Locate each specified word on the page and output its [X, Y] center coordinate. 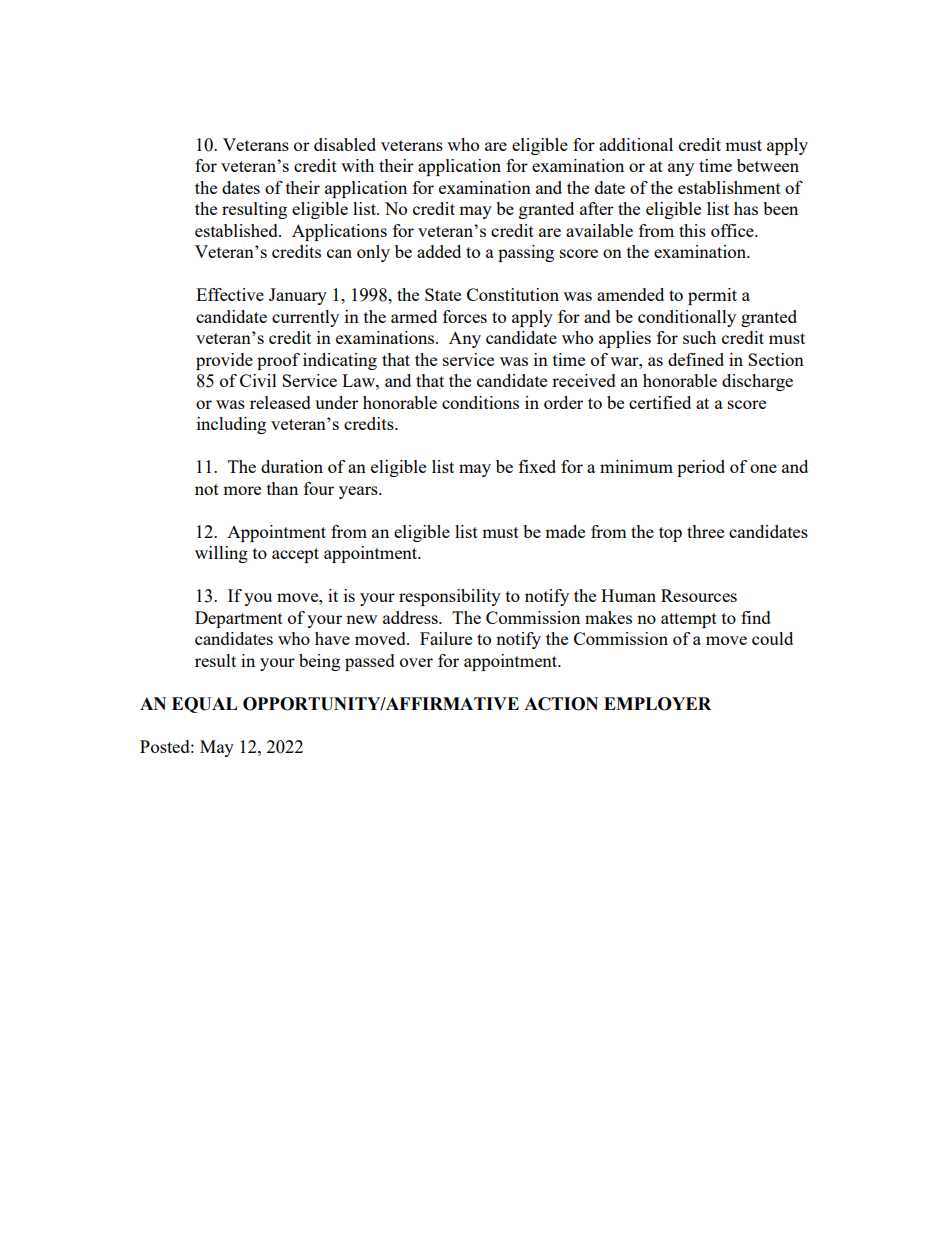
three [705, 531]
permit [712, 296]
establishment [729, 187]
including [231, 425]
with [357, 165]
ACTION [561, 704]
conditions [480, 402]
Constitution [513, 294]
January [298, 296]
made [565, 531]
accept [295, 555]
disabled [345, 144]
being [319, 662]
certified [660, 402]
